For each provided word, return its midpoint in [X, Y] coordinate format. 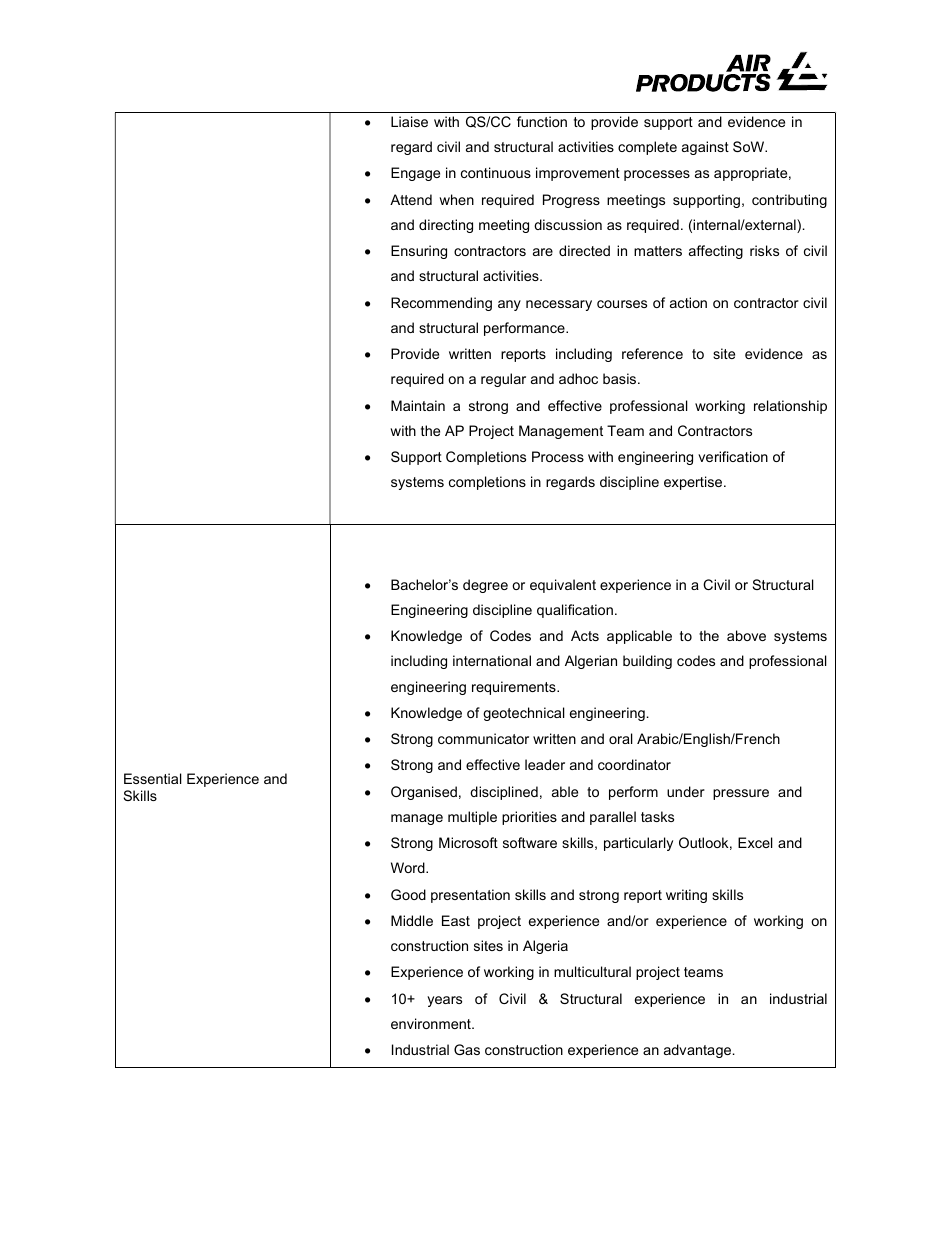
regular [503, 380]
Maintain [418, 405]
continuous [496, 172]
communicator [483, 738]
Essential [153, 778]
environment [432, 1023]
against [705, 148]
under [686, 791]
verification [733, 456]
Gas [467, 1049]
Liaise [409, 121]
